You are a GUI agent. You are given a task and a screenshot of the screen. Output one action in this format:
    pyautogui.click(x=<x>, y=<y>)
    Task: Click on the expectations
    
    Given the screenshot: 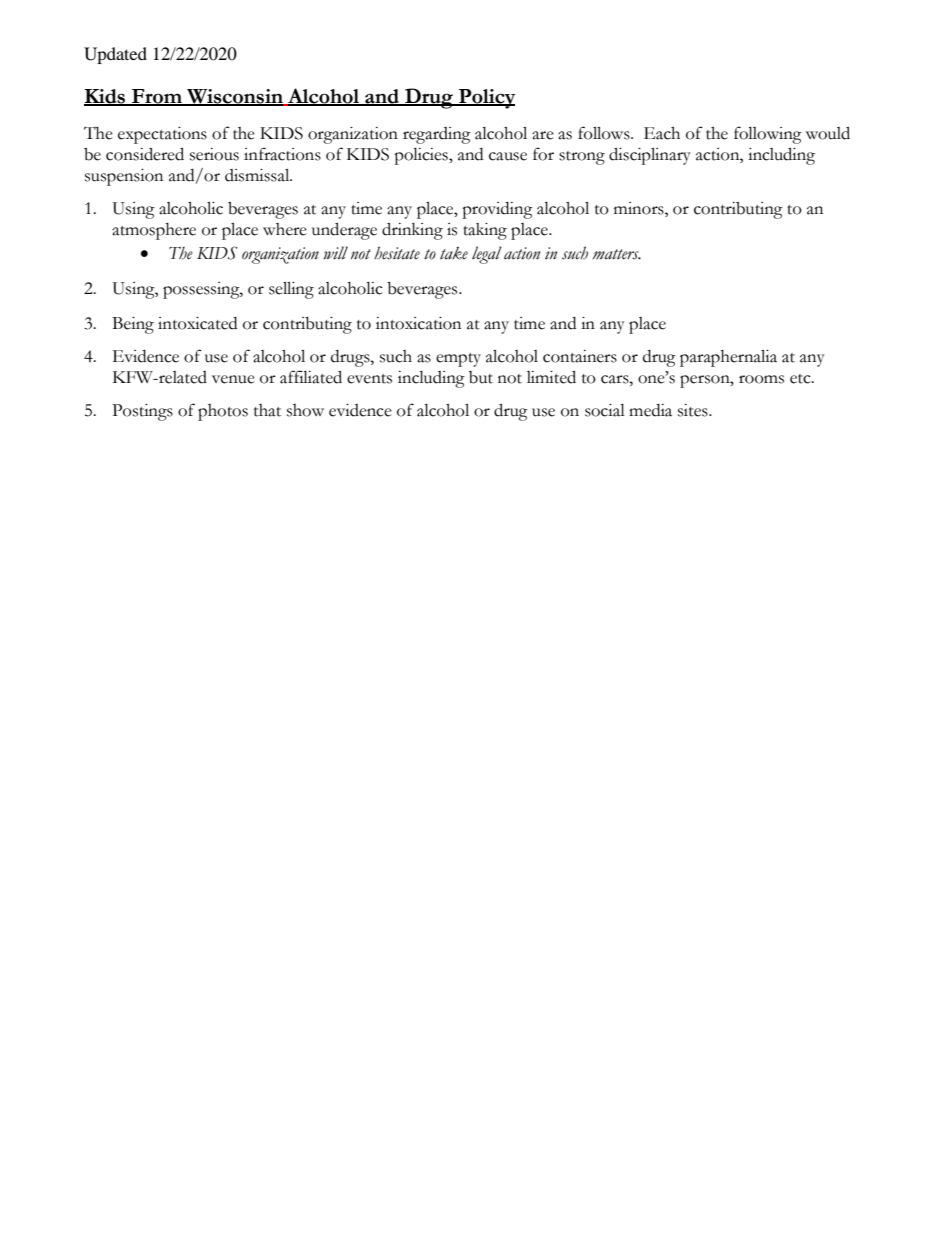 What is the action you would take?
    pyautogui.click(x=162, y=135)
